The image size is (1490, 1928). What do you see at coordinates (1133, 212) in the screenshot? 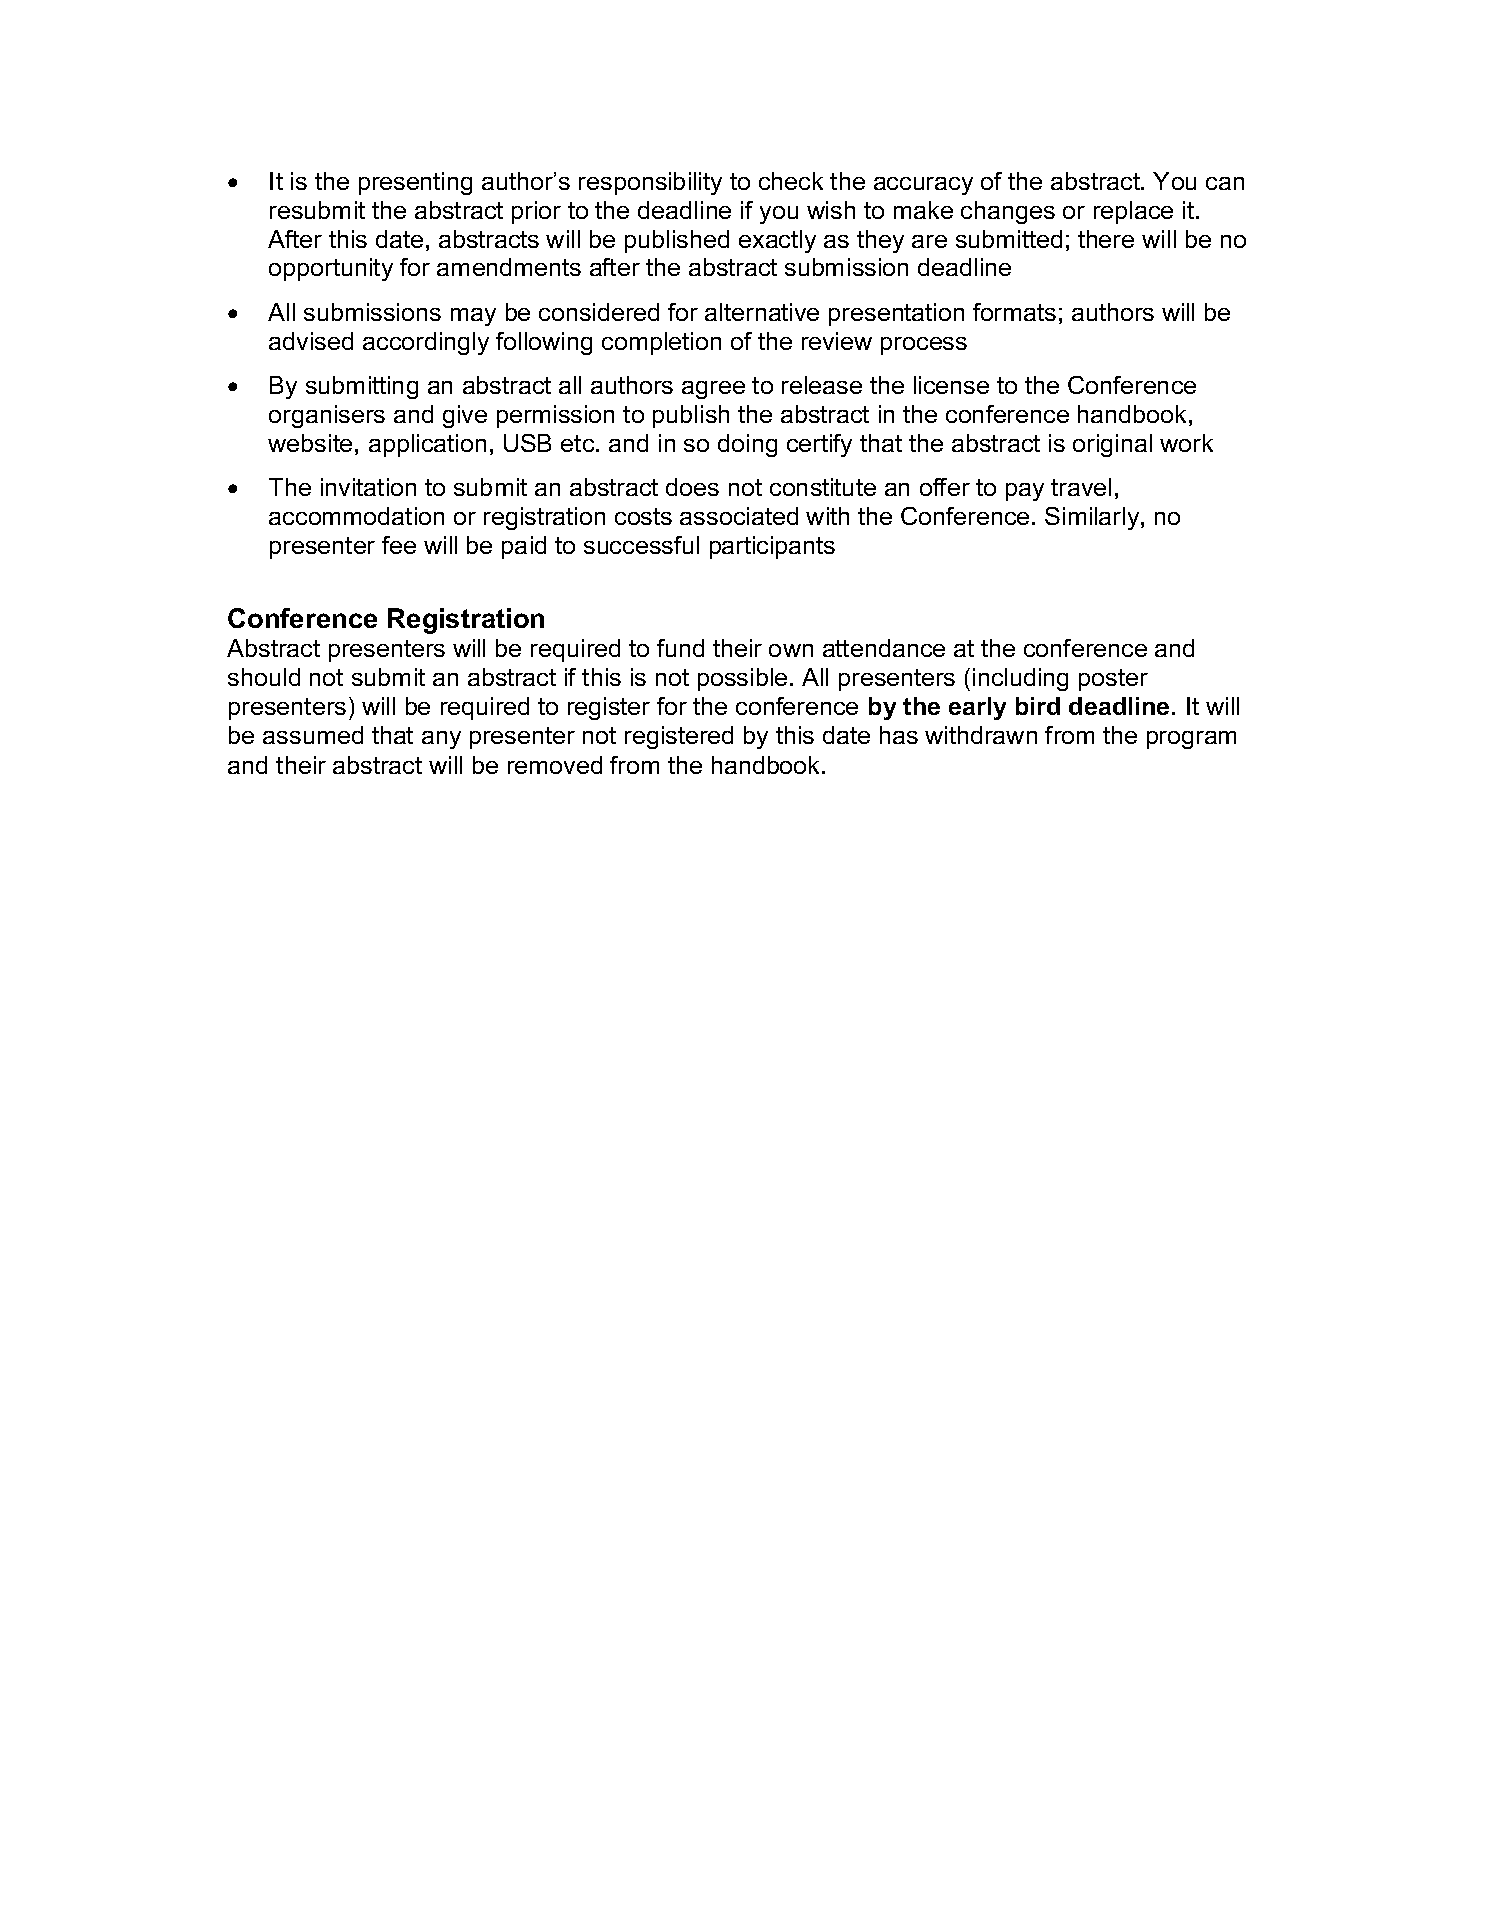
I see `replace` at bounding box center [1133, 212].
